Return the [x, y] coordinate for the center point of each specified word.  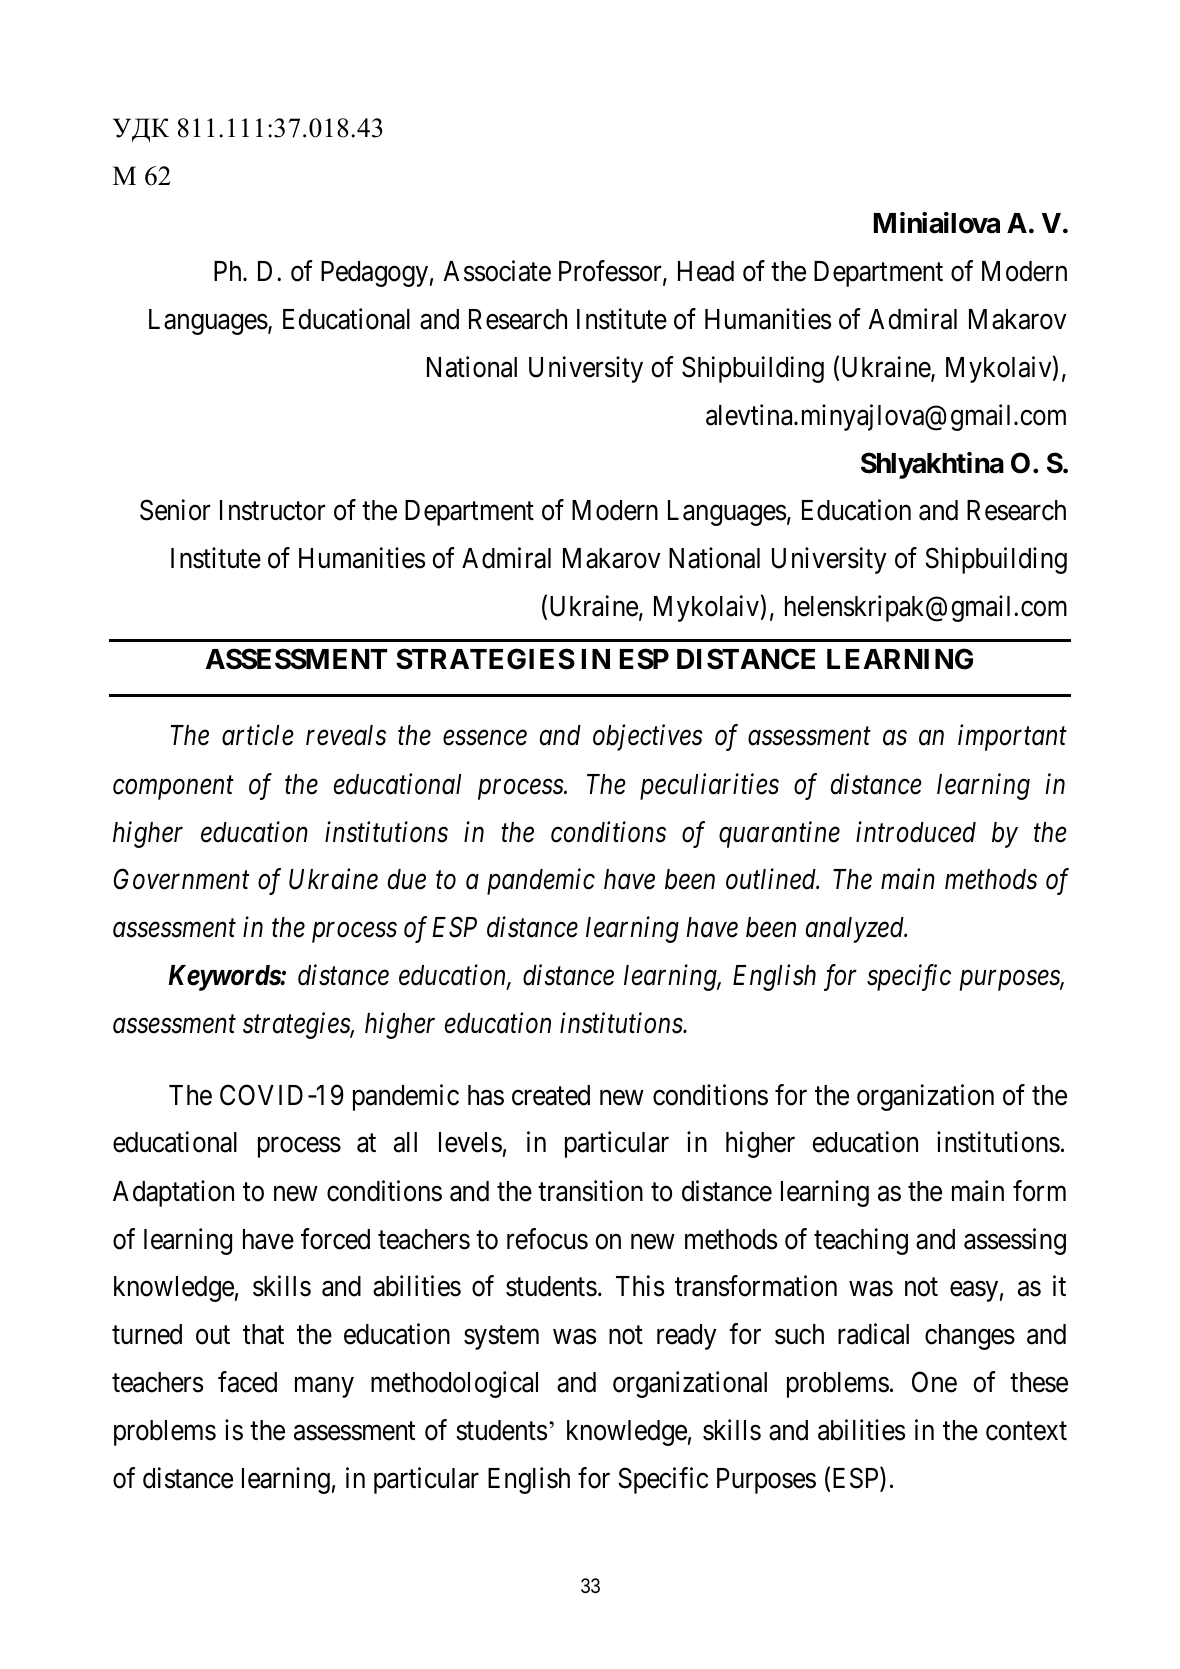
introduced [916, 832]
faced [247, 1382]
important [1012, 738]
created [551, 1095]
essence [485, 738]
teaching [861, 1241]
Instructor [272, 510]
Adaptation [173, 1193]
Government [181, 879]
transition [590, 1191]
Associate [497, 271]
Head [706, 271]
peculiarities [709, 786]
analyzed [856, 930]
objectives [647, 738]
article [258, 735]
